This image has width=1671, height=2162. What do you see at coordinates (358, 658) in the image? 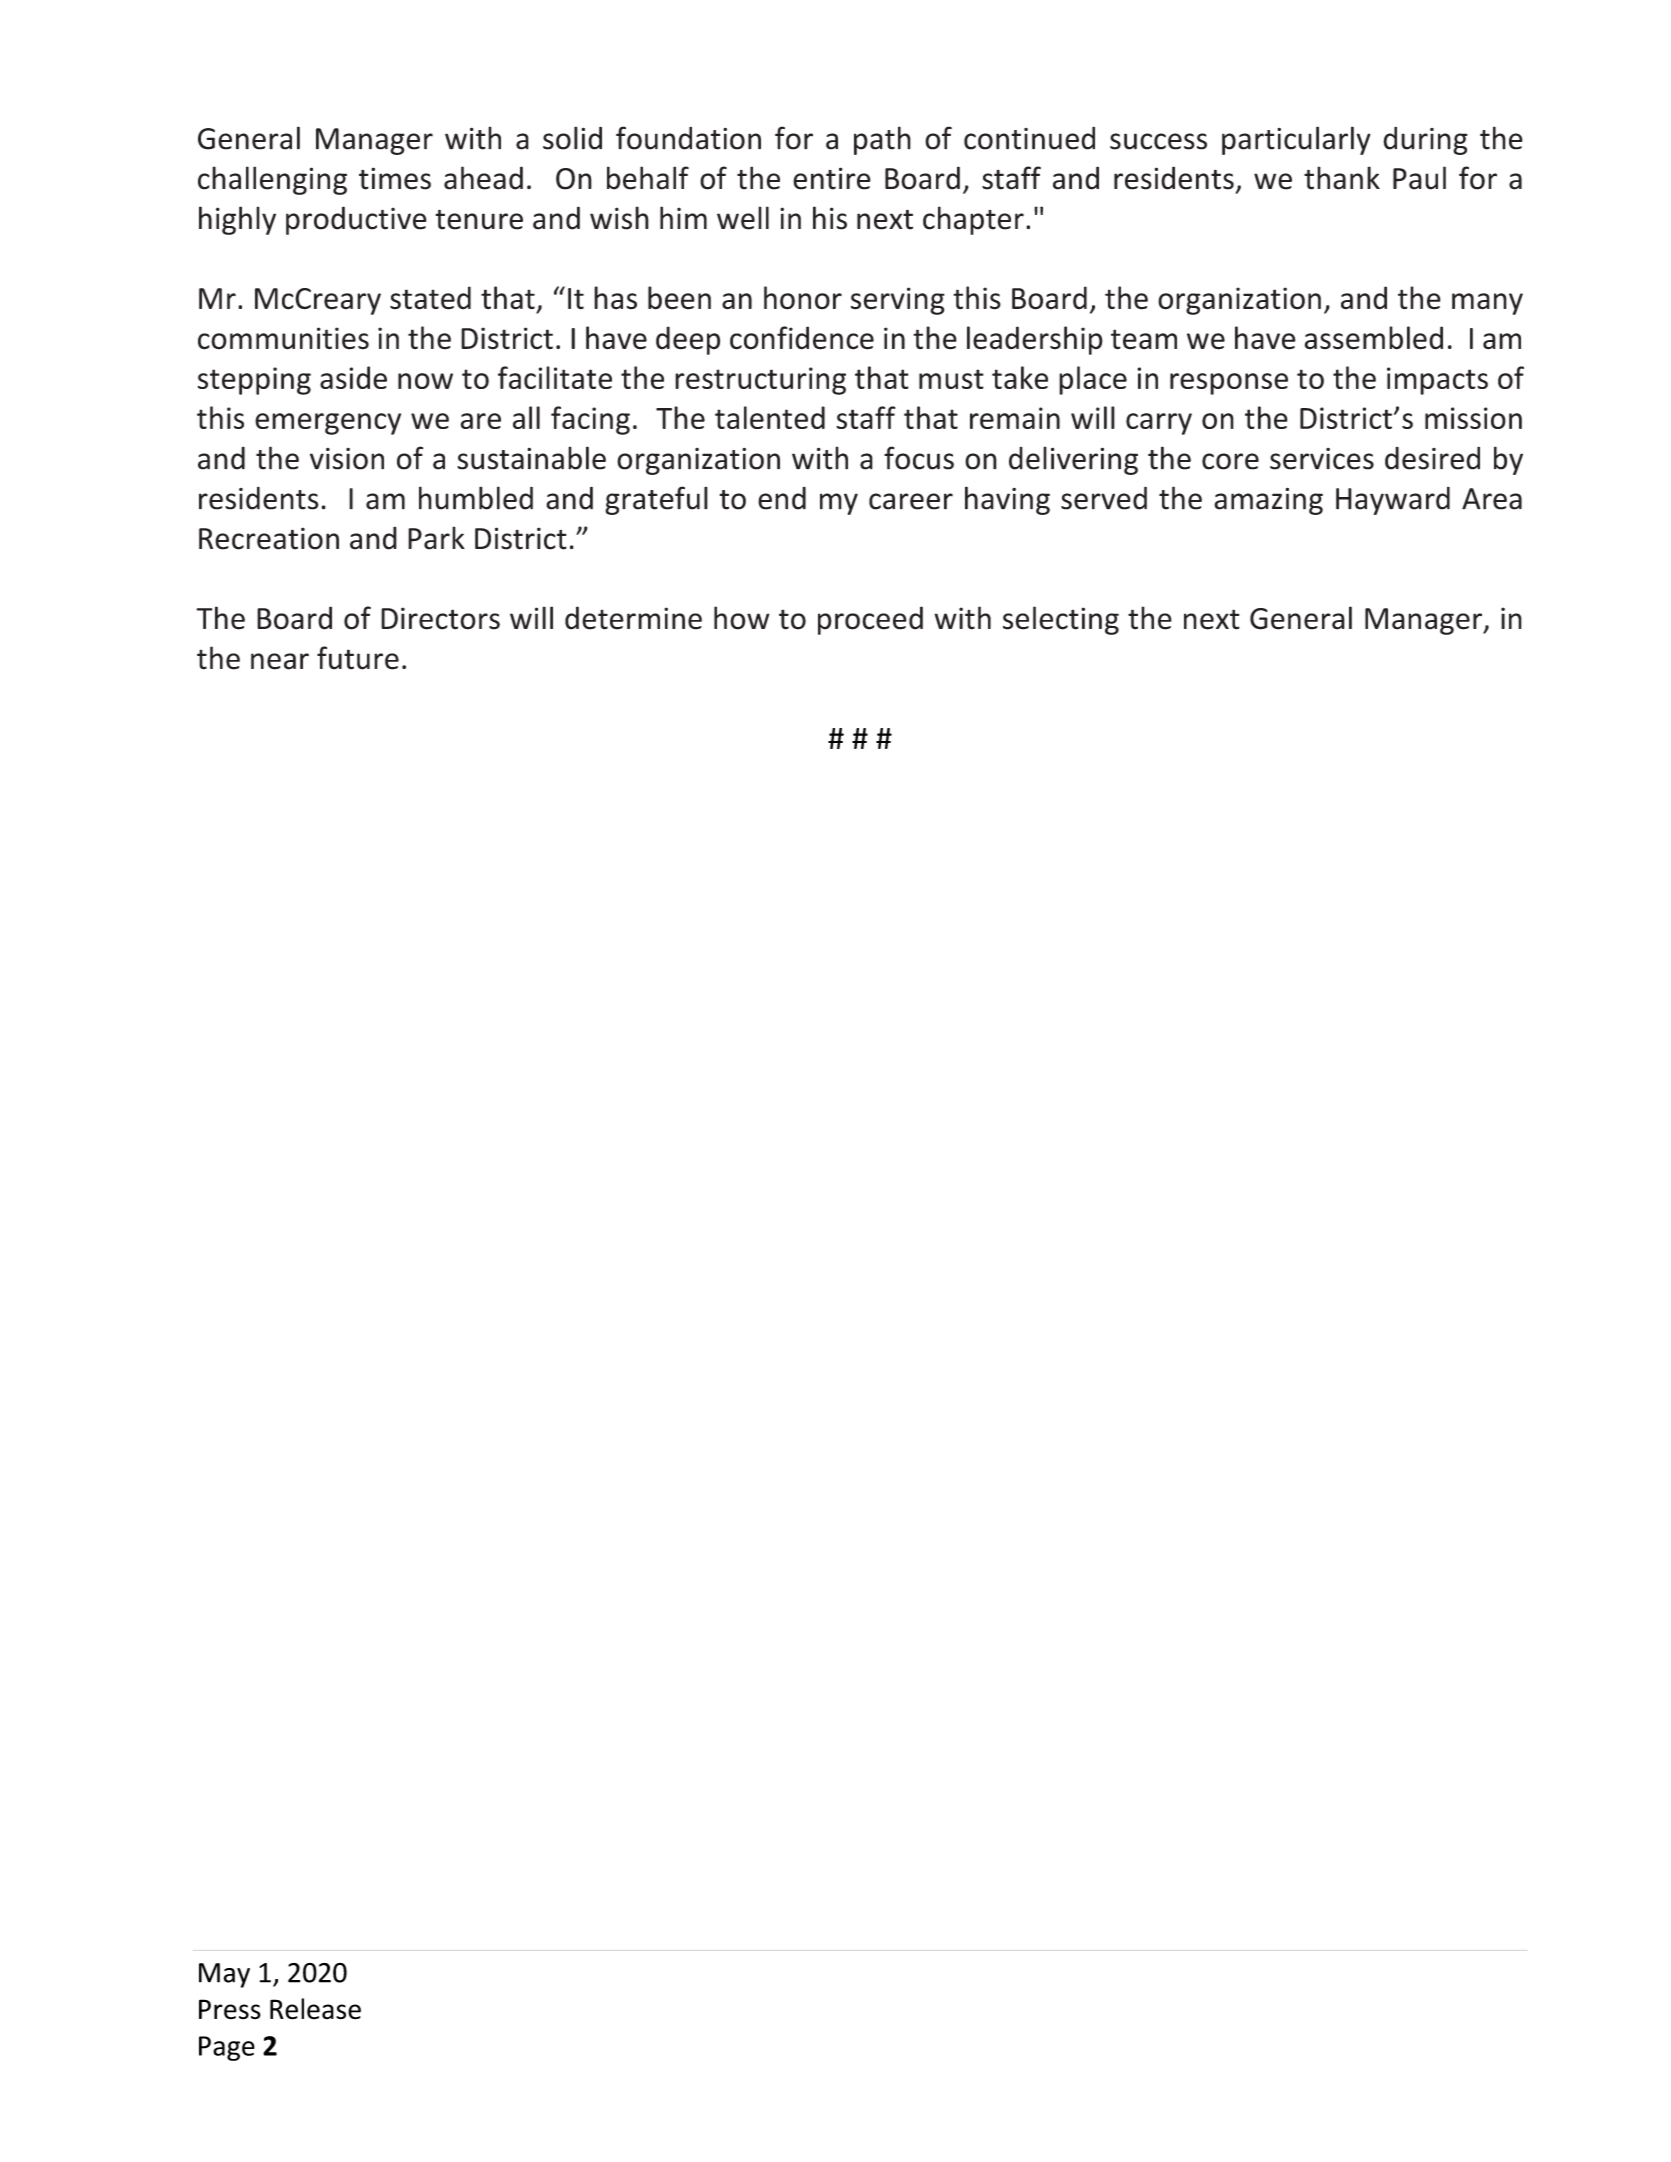
I see `future` at bounding box center [358, 658].
